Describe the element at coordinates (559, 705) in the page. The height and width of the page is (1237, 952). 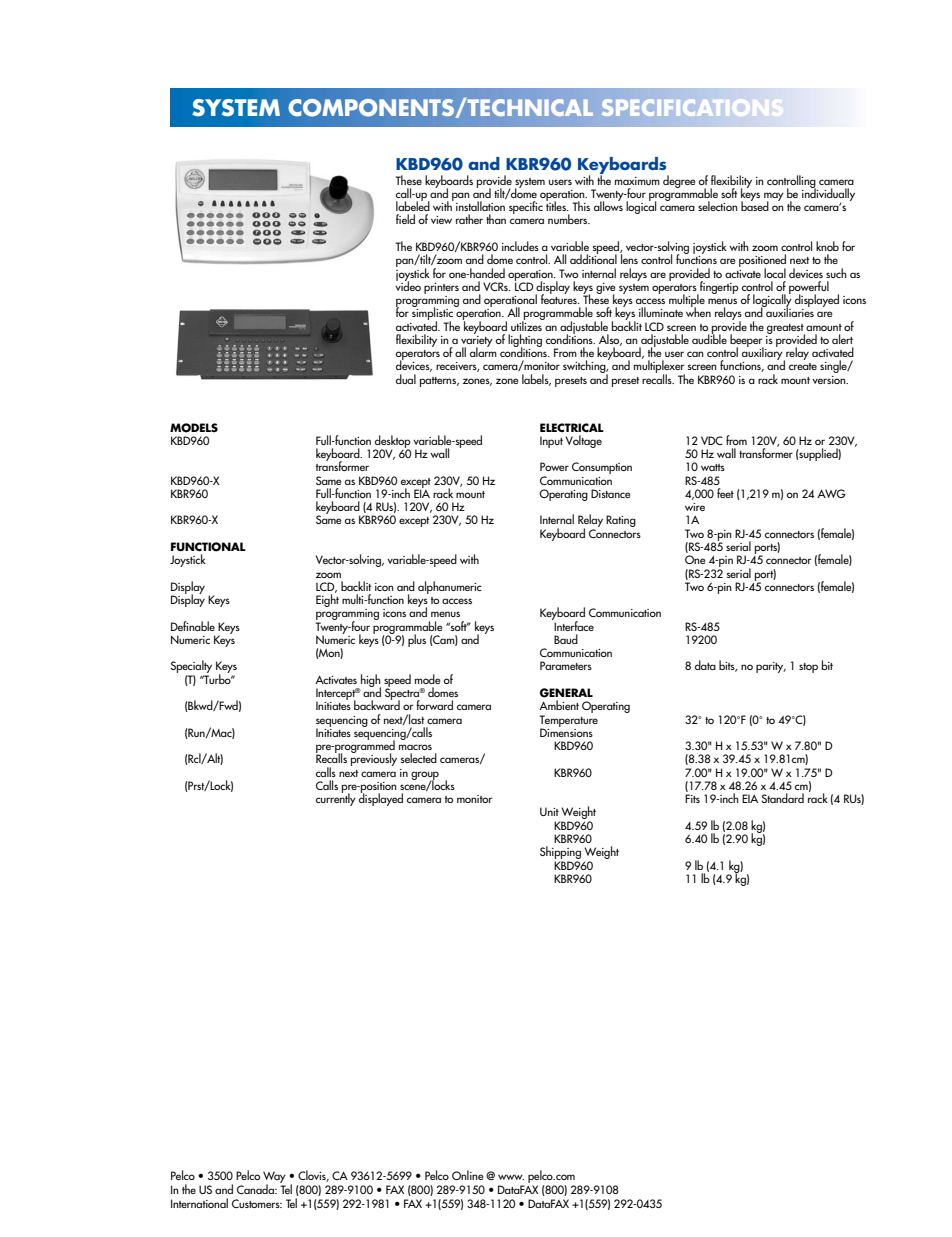
I see `Ambient` at that location.
